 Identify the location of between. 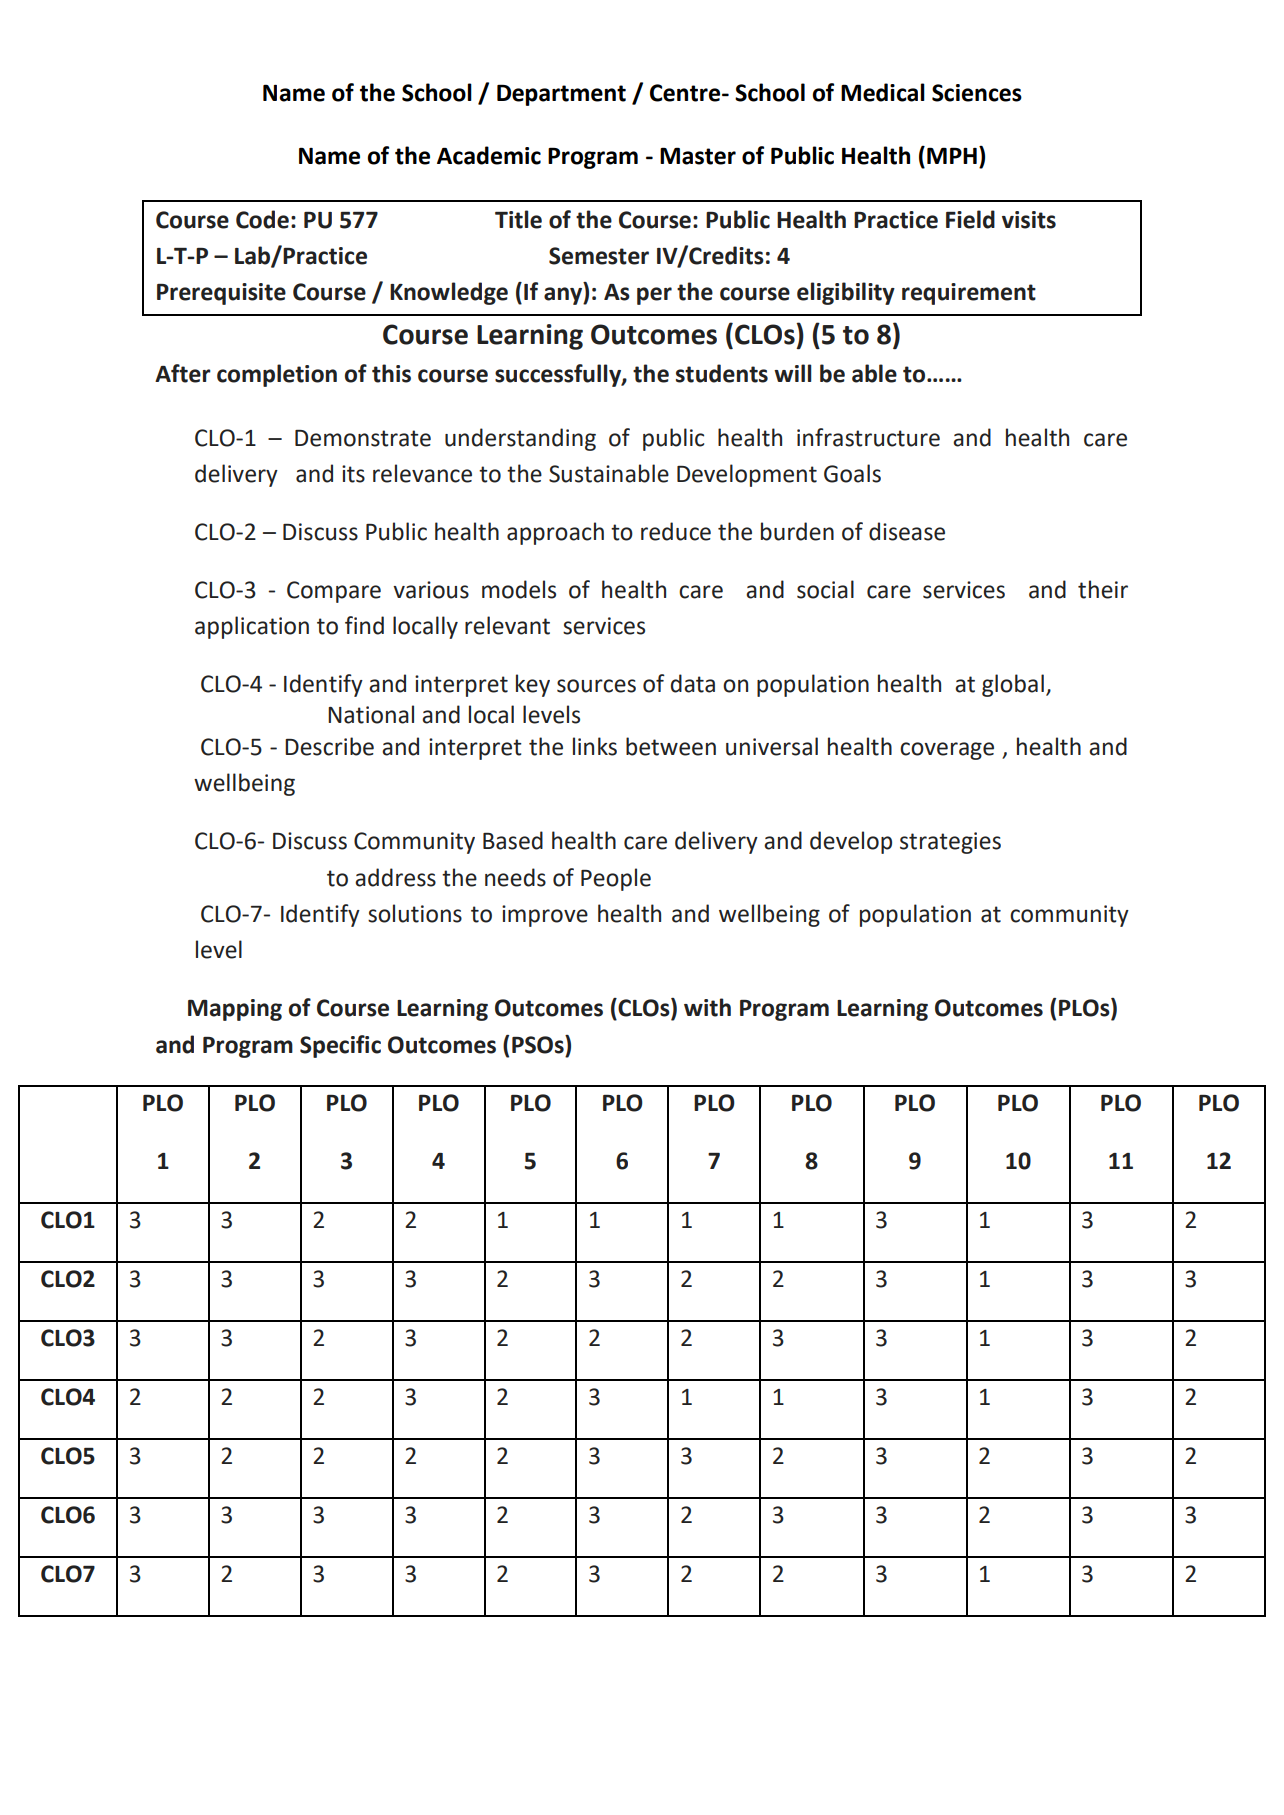
(671, 746).
